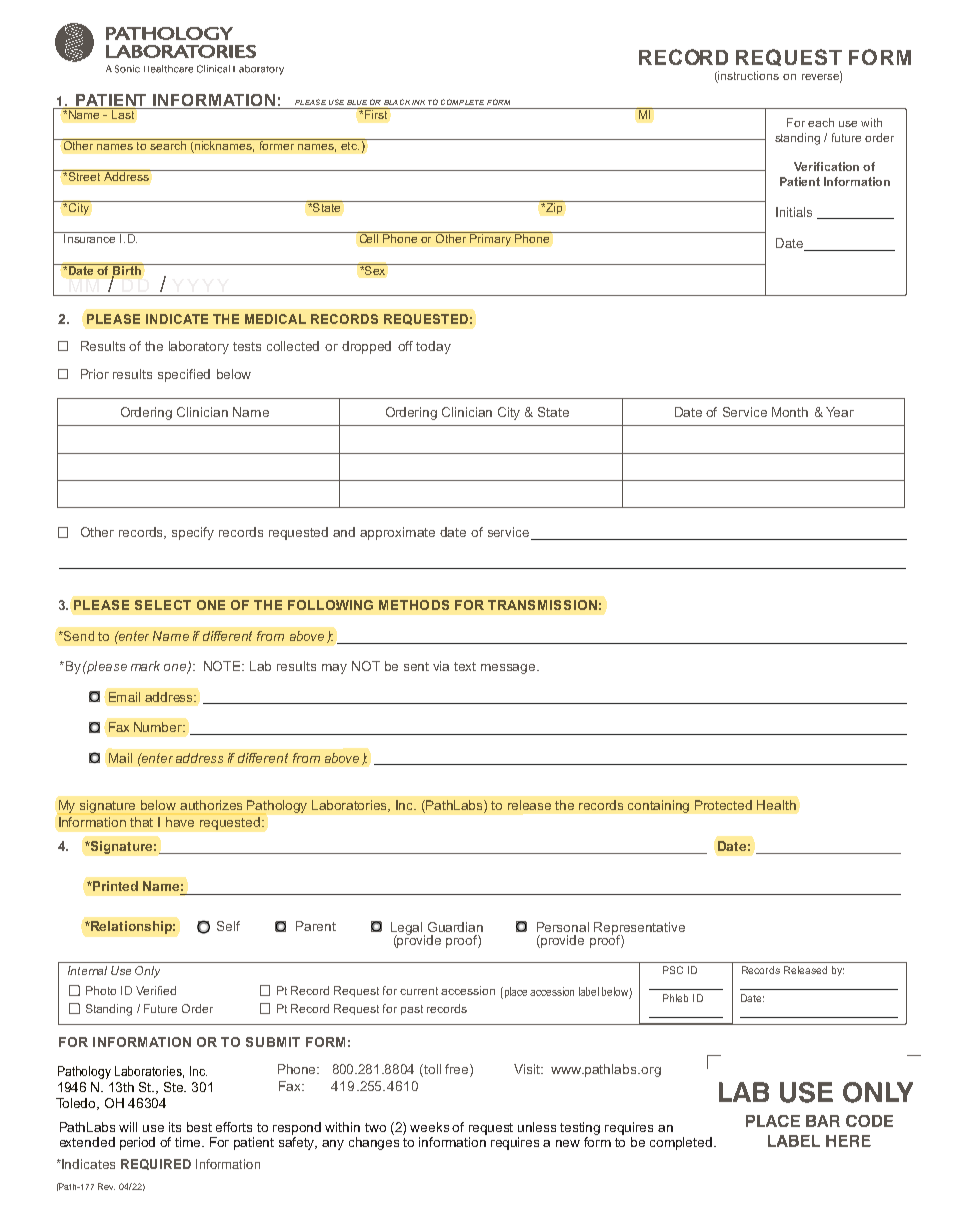 The width and height of the document is (958, 1232). I want to click on its, so click(175, 1127).
